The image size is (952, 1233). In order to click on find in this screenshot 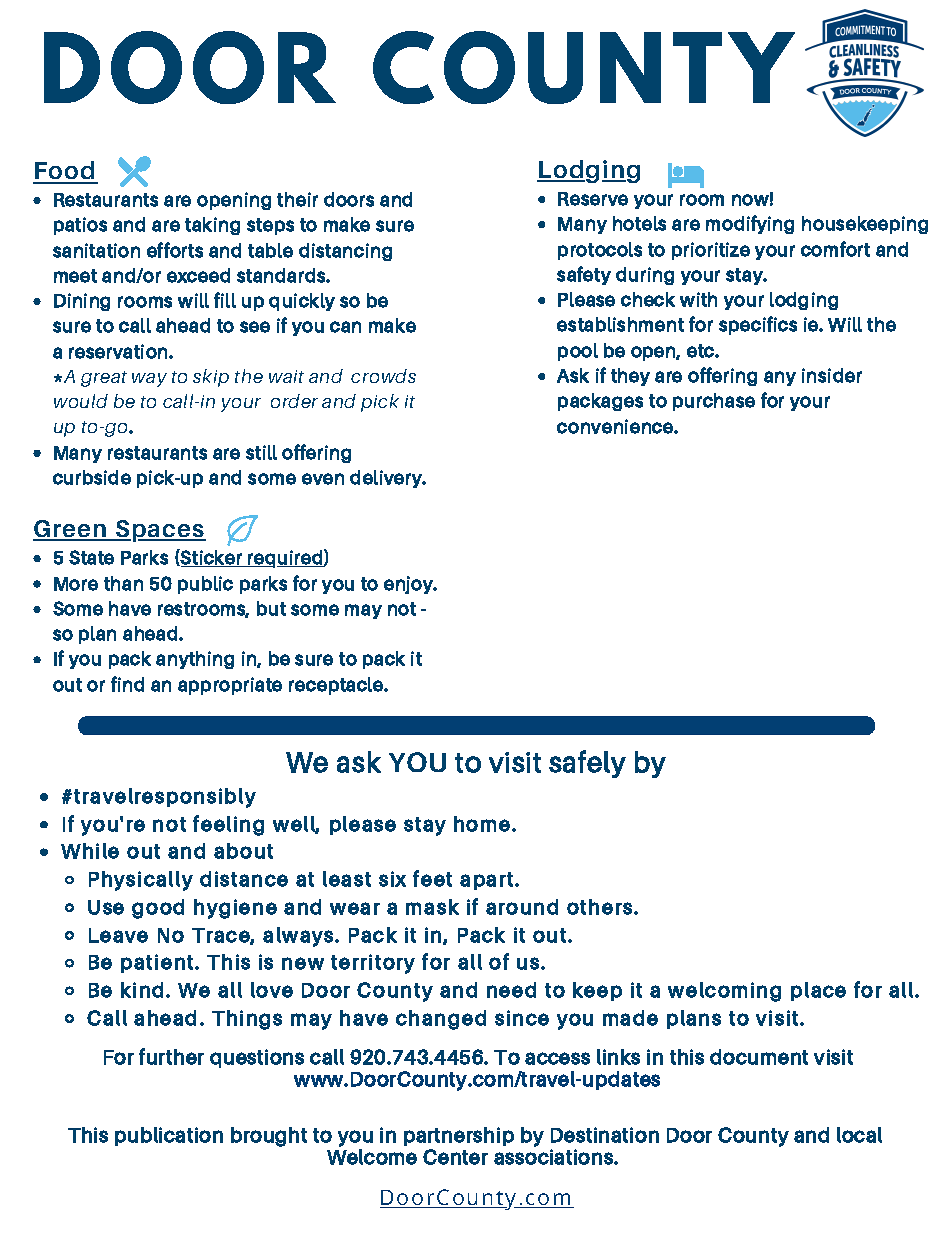, I will do `click(127, 684)`.
